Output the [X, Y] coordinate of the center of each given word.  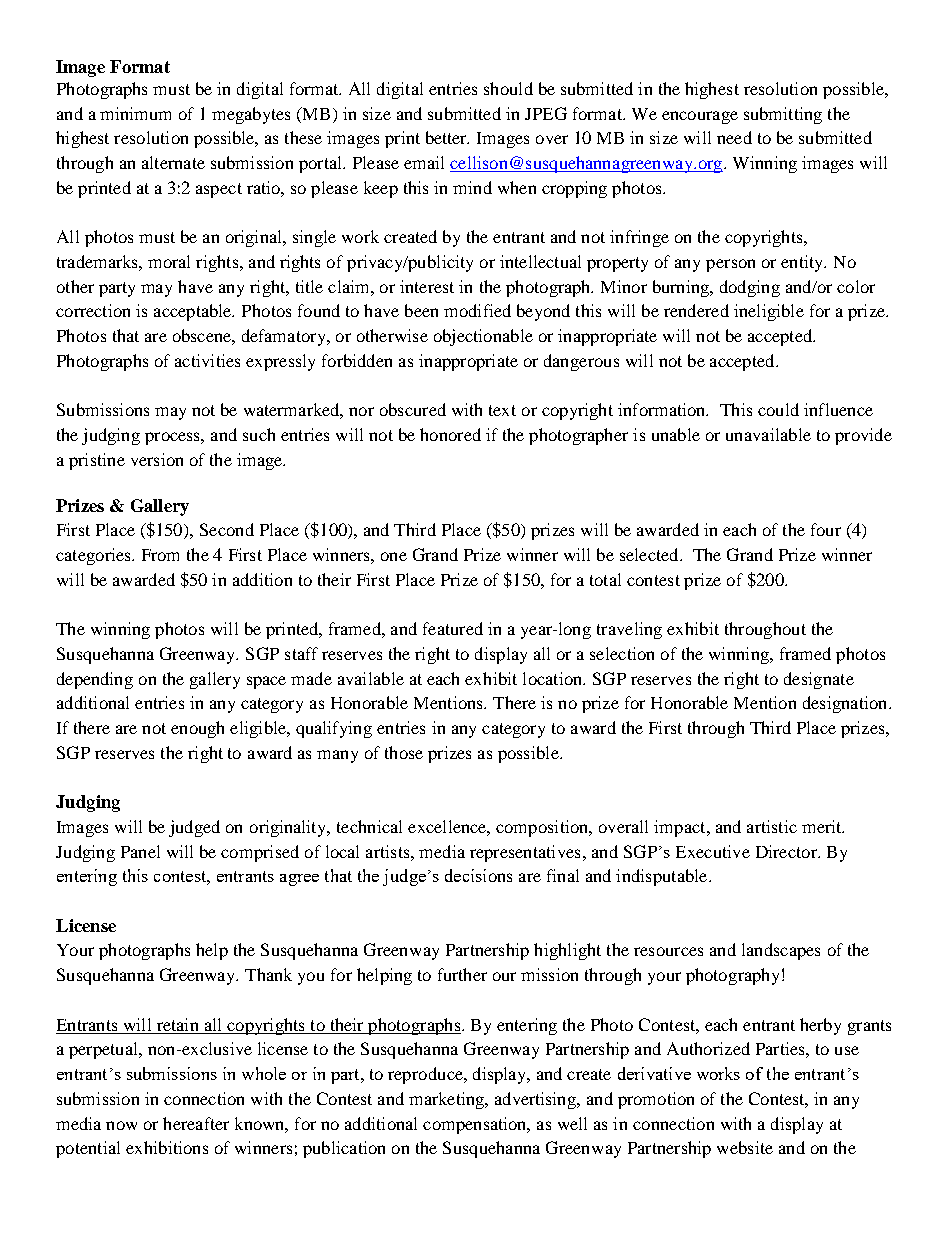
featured [453, 628]
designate [819, 680]
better [447, 137]
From [160, 555]
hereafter [196, 1123]
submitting [783, 115]
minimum [135, 113]
